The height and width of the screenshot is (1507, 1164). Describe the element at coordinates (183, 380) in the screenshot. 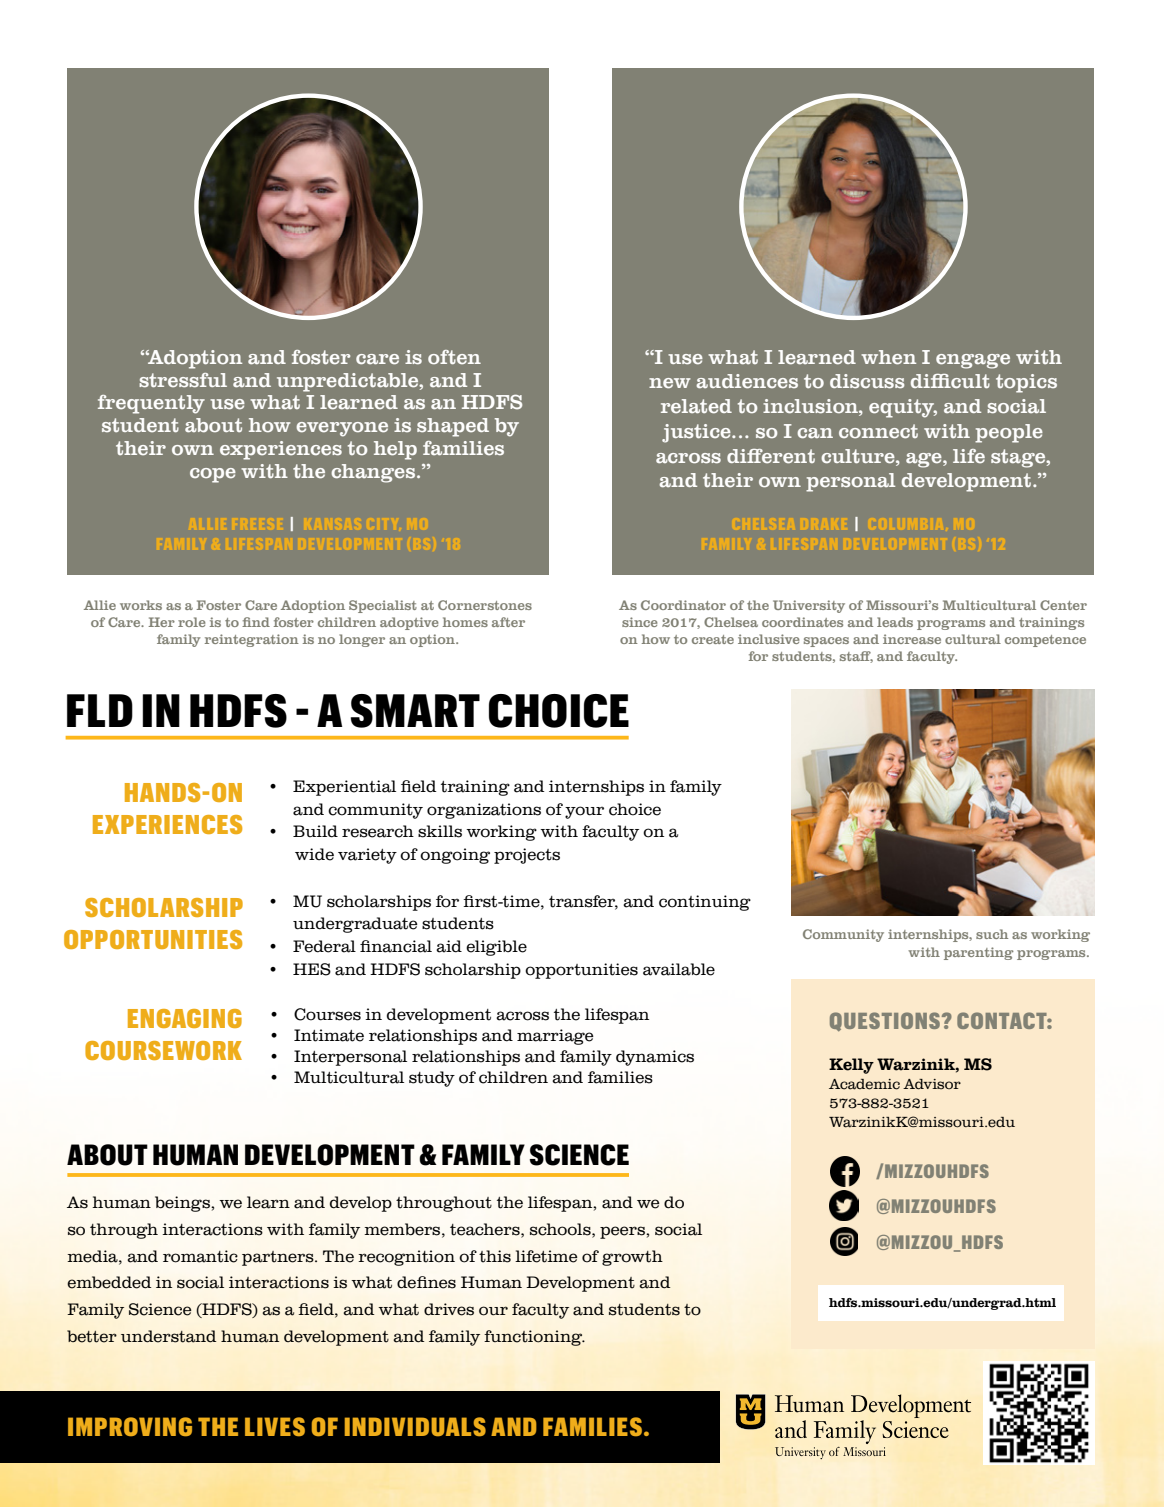

I see `stressful` at that location.
